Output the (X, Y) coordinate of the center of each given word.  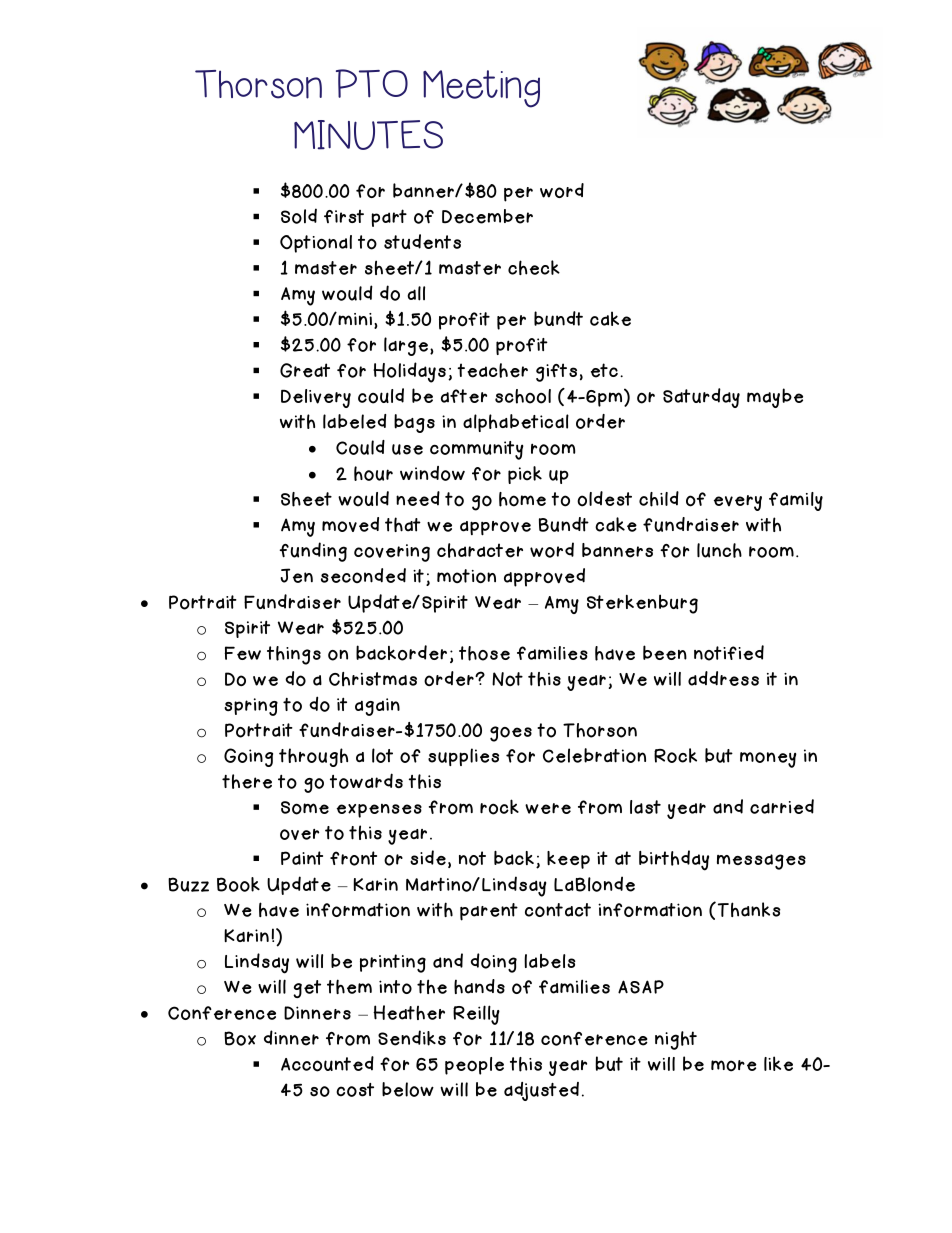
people (474, 1066)
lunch (719, 550)
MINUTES (368, 135)
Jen (296, 575)
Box (240, 1038)
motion (466, 576)
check (534, 267)
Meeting (481, 89)
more (734, 1066)
